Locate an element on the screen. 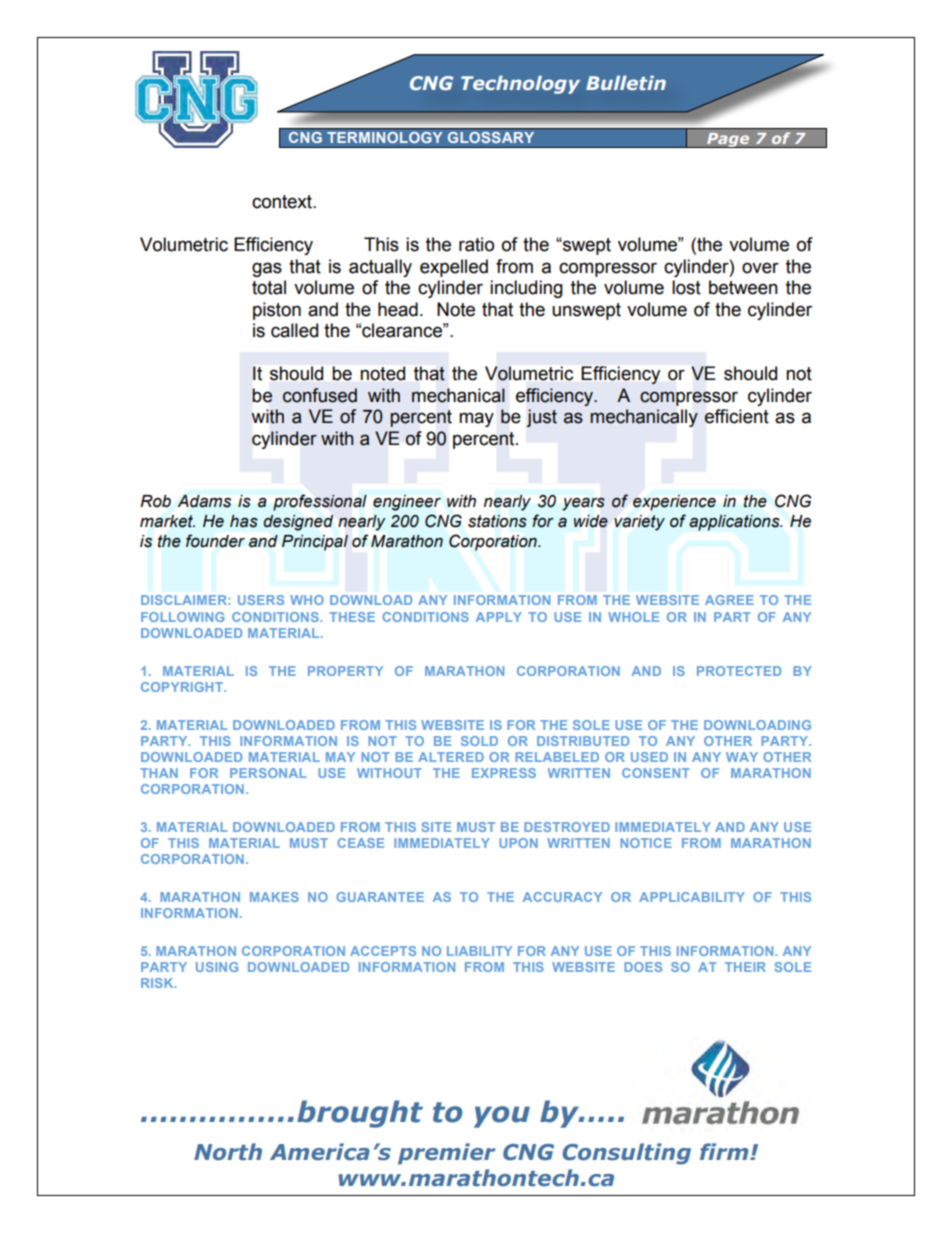 Image resolution: width=952 pixels, height=1233 pixels. MAKES is located at coordinates (274, 897).
